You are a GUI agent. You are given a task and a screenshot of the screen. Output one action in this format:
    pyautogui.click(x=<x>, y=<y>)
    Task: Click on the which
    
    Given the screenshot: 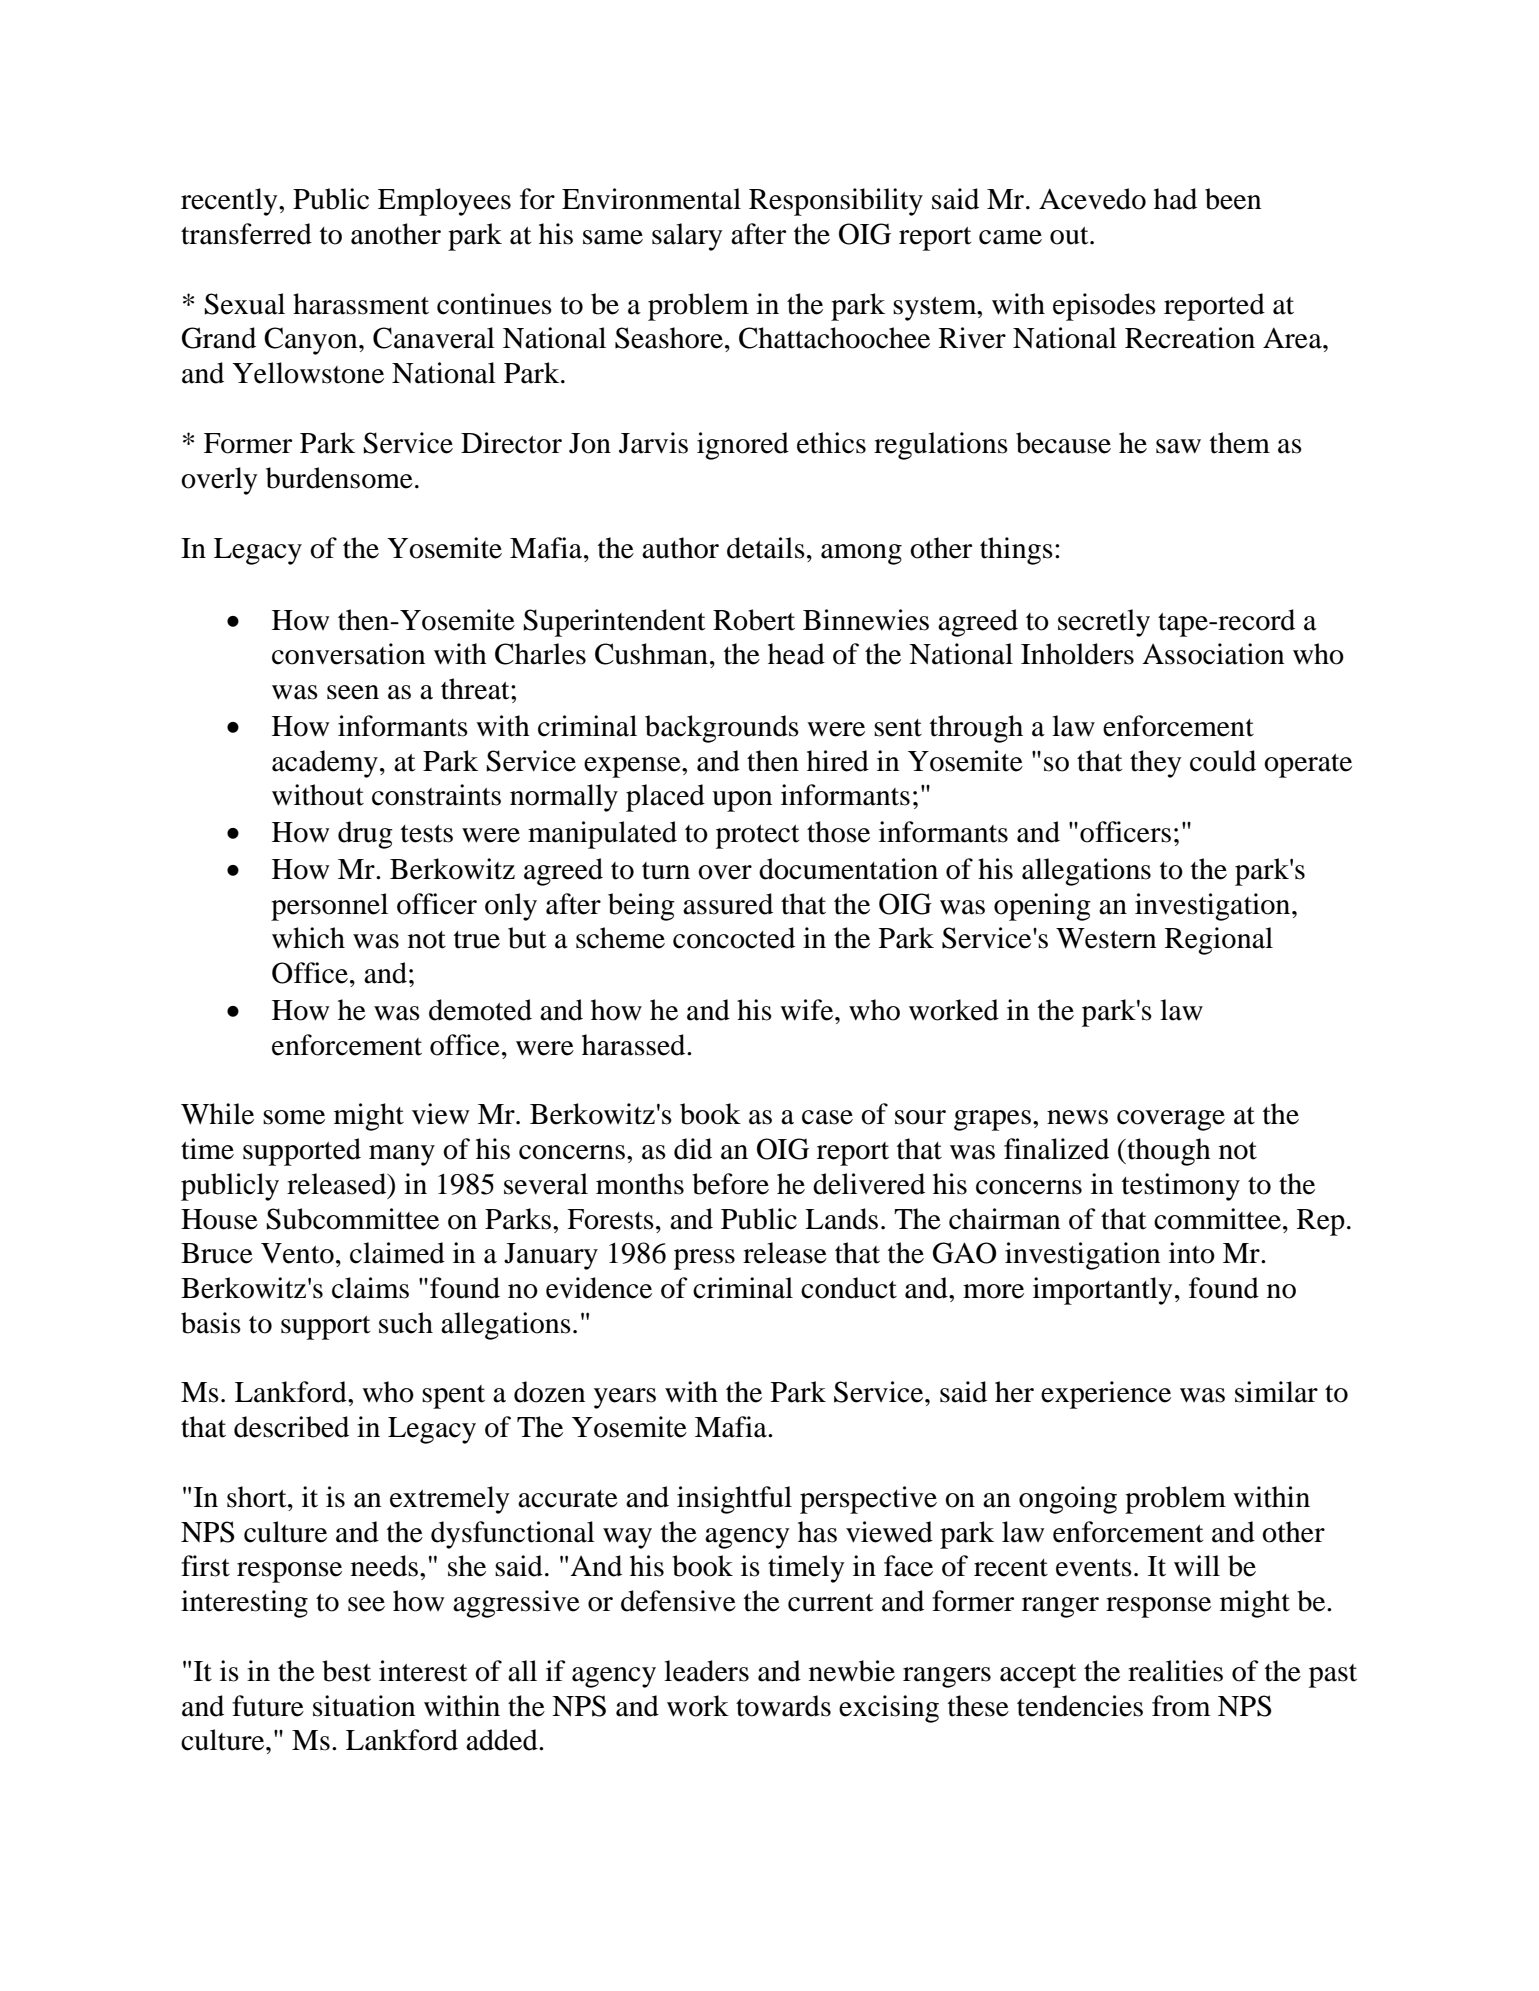 What is the action you would take?
    pyautogui.click(x=308, y=938)
